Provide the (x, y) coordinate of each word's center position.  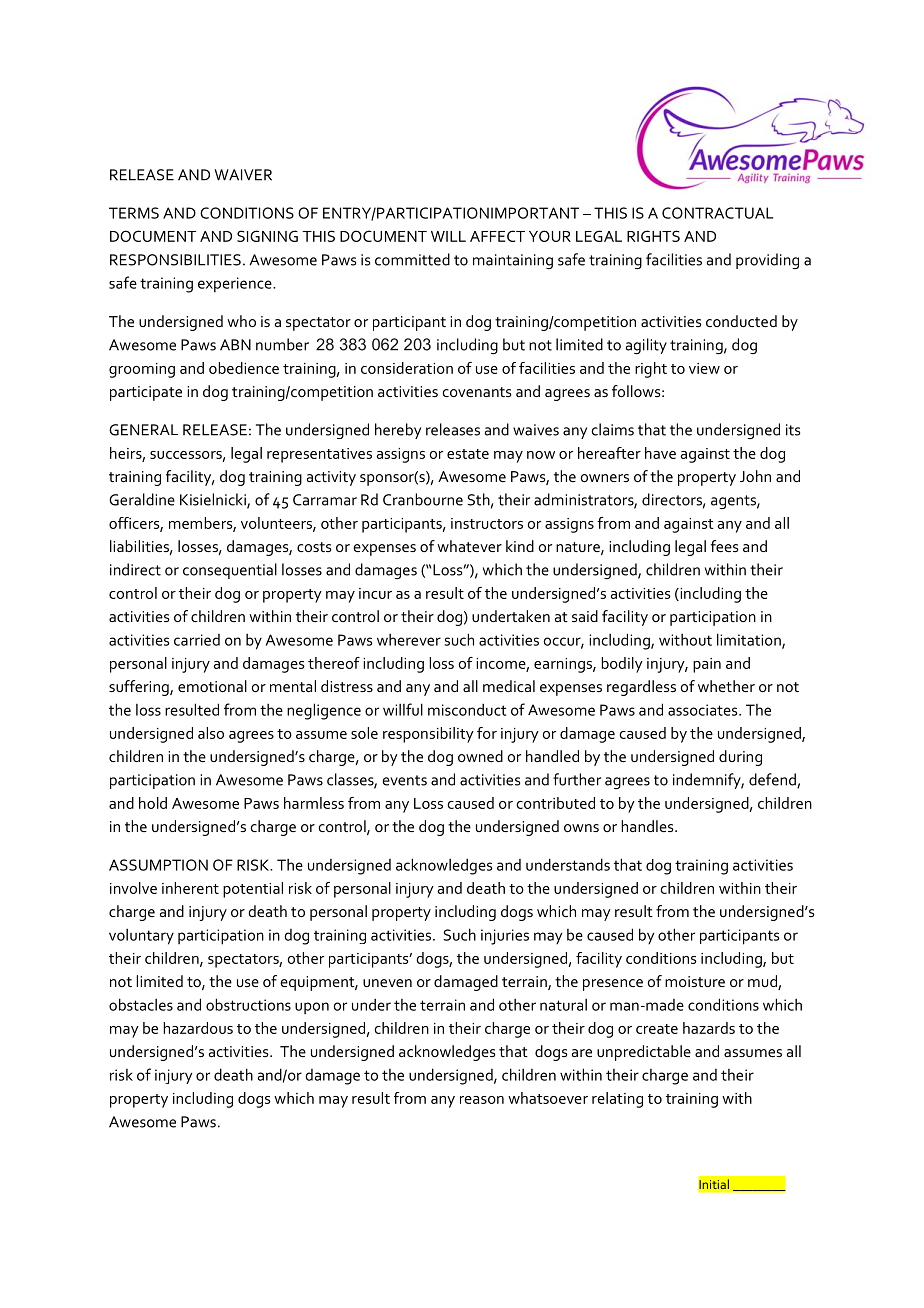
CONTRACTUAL (717, 213)
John (755, 476)
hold (153, 803)
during (740, 758)
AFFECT (497, 236)
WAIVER (243, 175)
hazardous (198, 1028)
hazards (709, 1028)
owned (480, 756)
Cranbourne (423, 499)
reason (482, 1100)
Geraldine (142, 499)
